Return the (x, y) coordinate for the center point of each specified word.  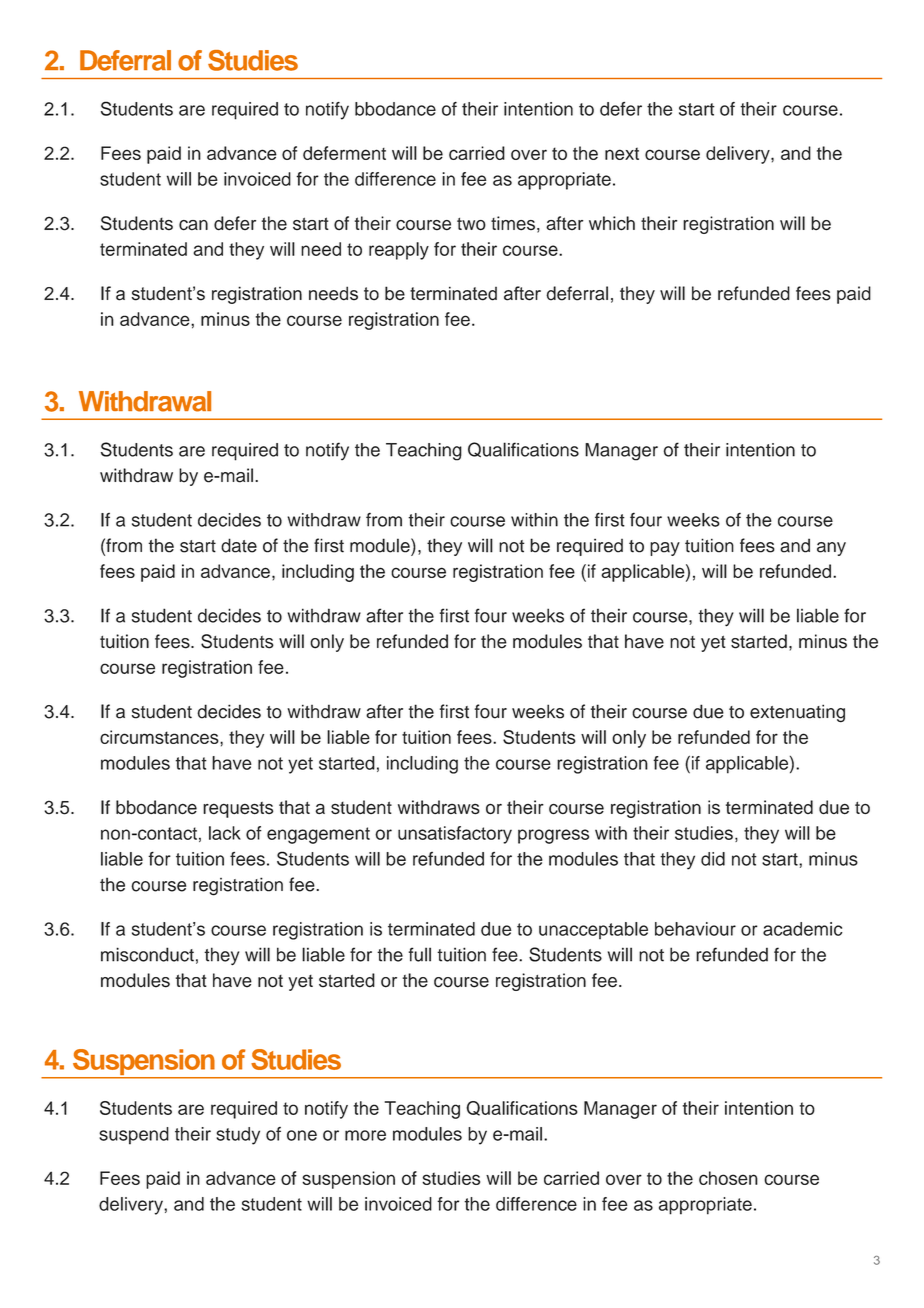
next (622, 153)
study (238, 1136)
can (193, 225)
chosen (728, 1178)
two (471, 224)
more (365, 1135)
